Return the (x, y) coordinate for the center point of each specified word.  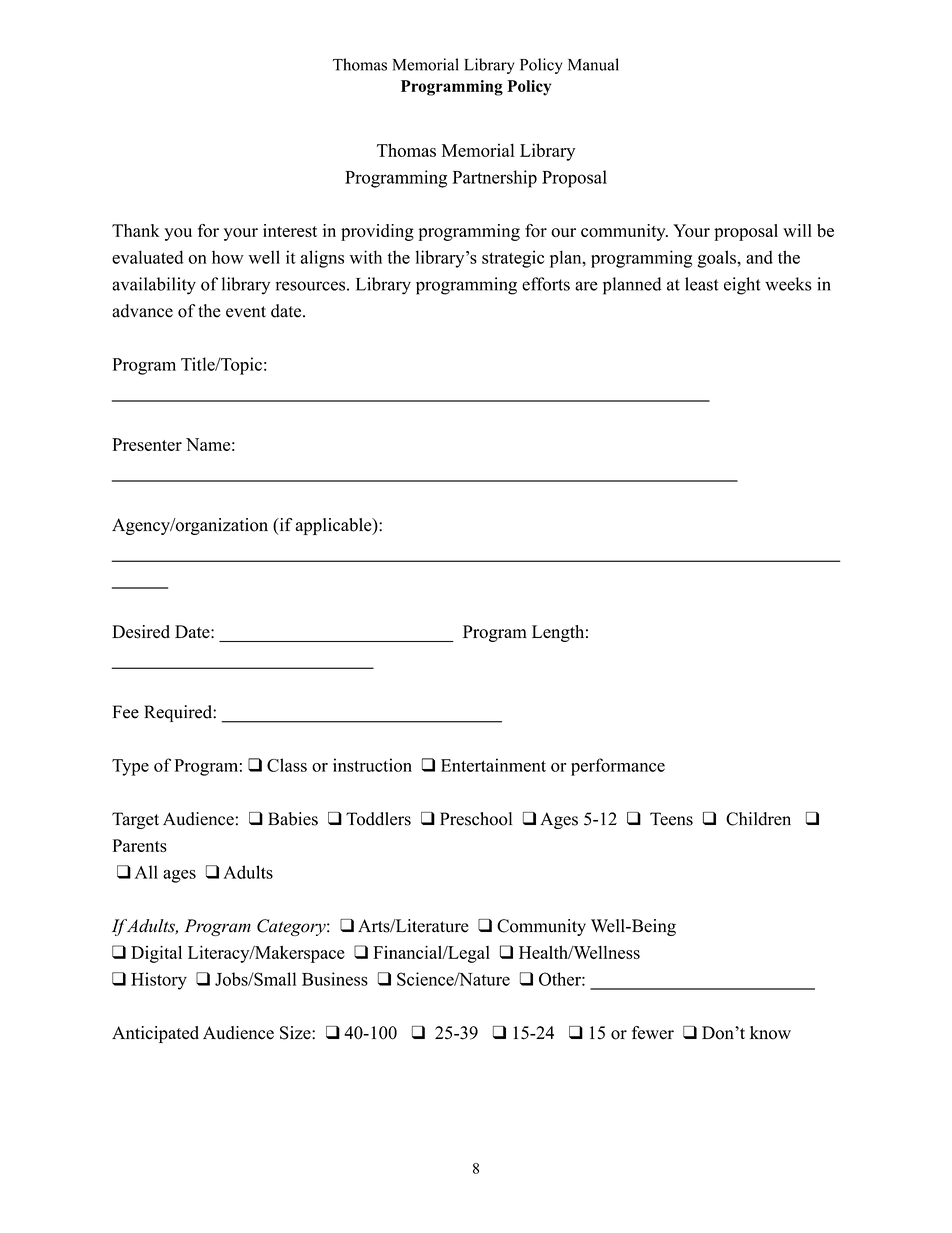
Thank (136, 230)
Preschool (476, 819)
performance (618, 767)
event (246, 312)
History (159, 981)
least (702, 284)
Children (758, 819)
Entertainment (493, 765)
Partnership (494, 179)
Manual (593, 64)
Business (335, 979)
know (770, 1033)
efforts (546, 284)
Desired (141, 632)
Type (130, 767)
